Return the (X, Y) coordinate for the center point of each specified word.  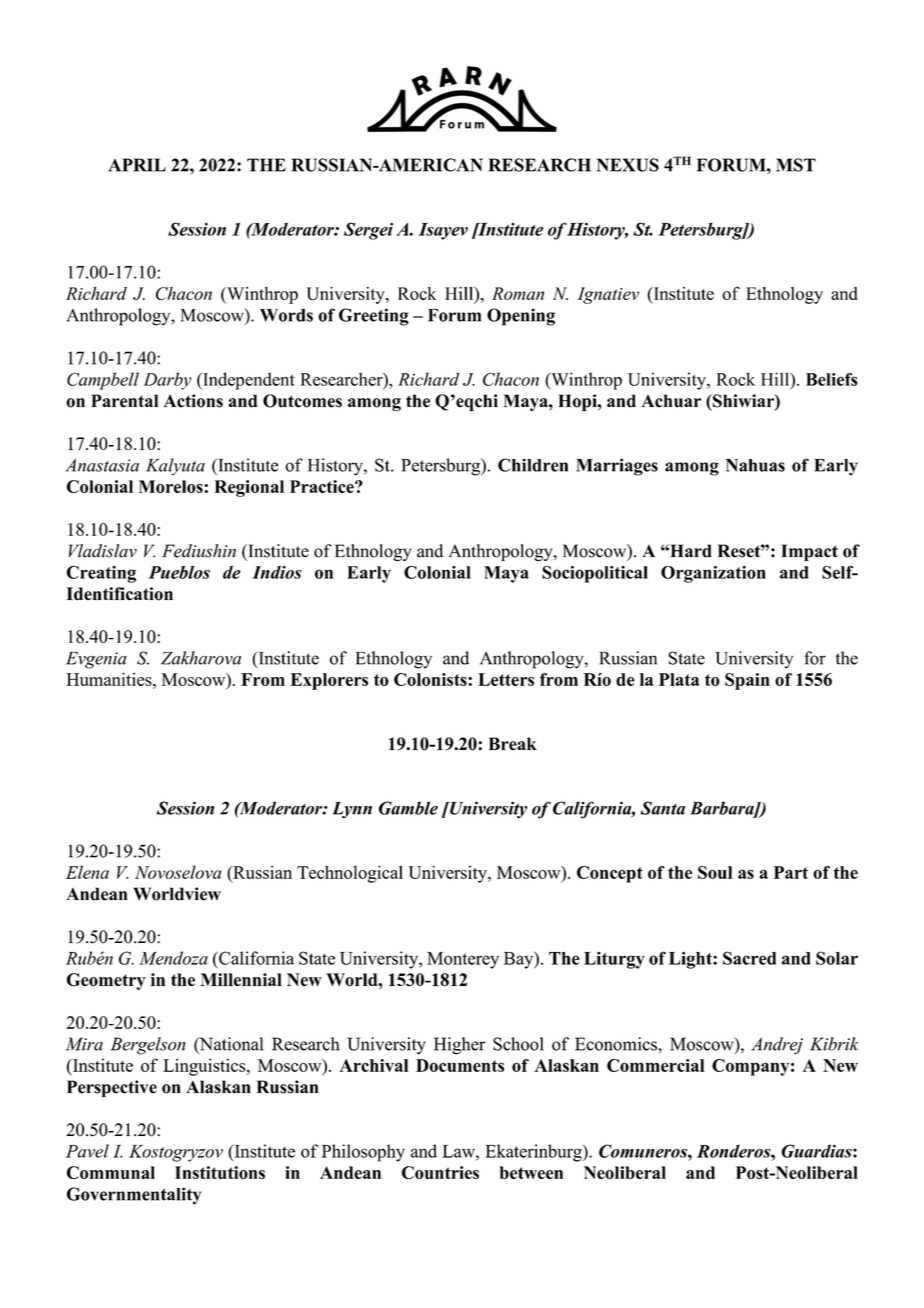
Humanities (110, 679)
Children (533, 465)
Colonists (431, 679)
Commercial (656, 1065)
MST (796, 165)
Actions (193, 401)
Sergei (368, 231)
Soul (715, 872)
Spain (747, 681)
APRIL (137, 165)
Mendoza (173, 958)
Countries (440, 1172)
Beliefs (832, 379)
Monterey (463, 960)
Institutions (220, 1172)
